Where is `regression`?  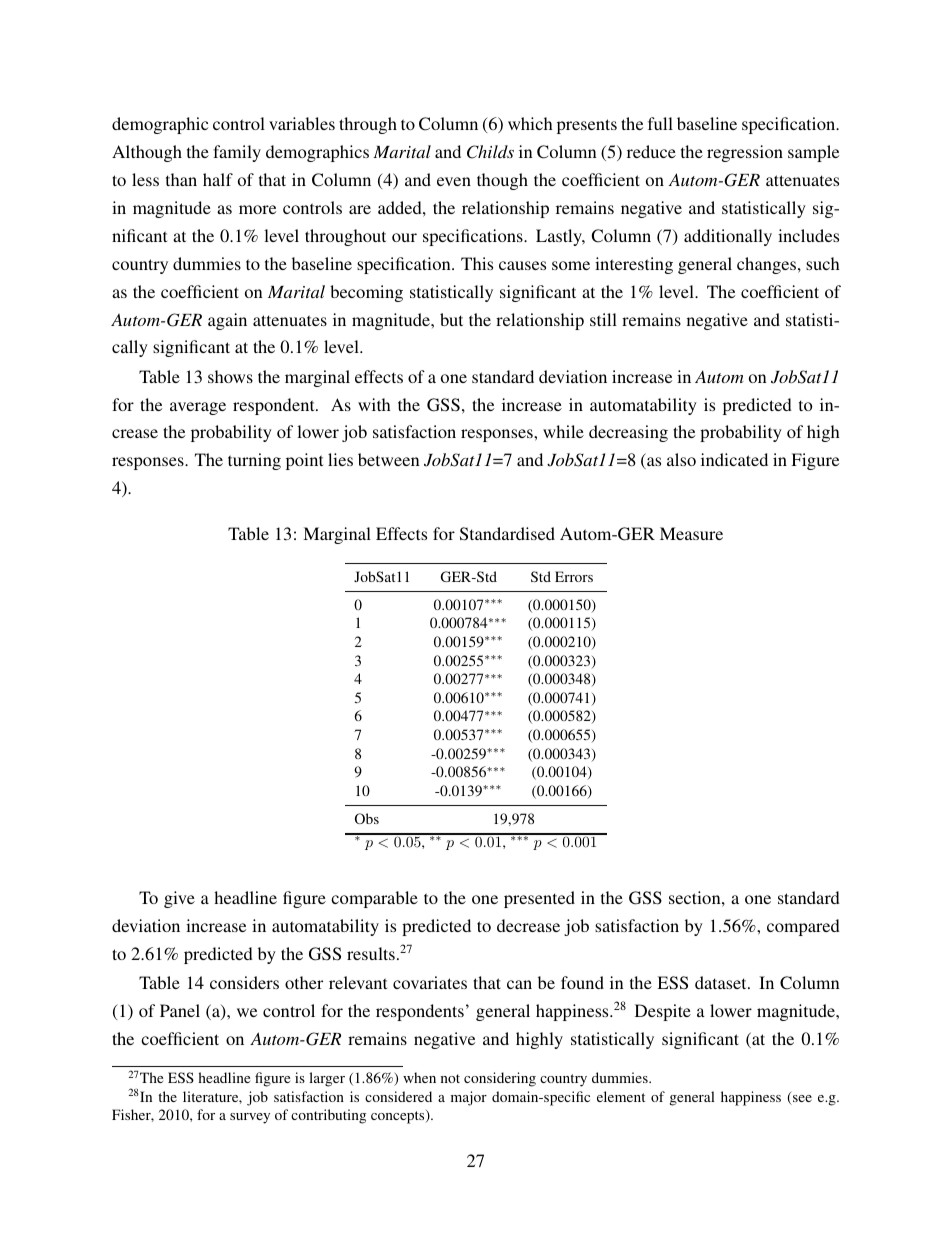 regression is located at coordinates (745, 153).
